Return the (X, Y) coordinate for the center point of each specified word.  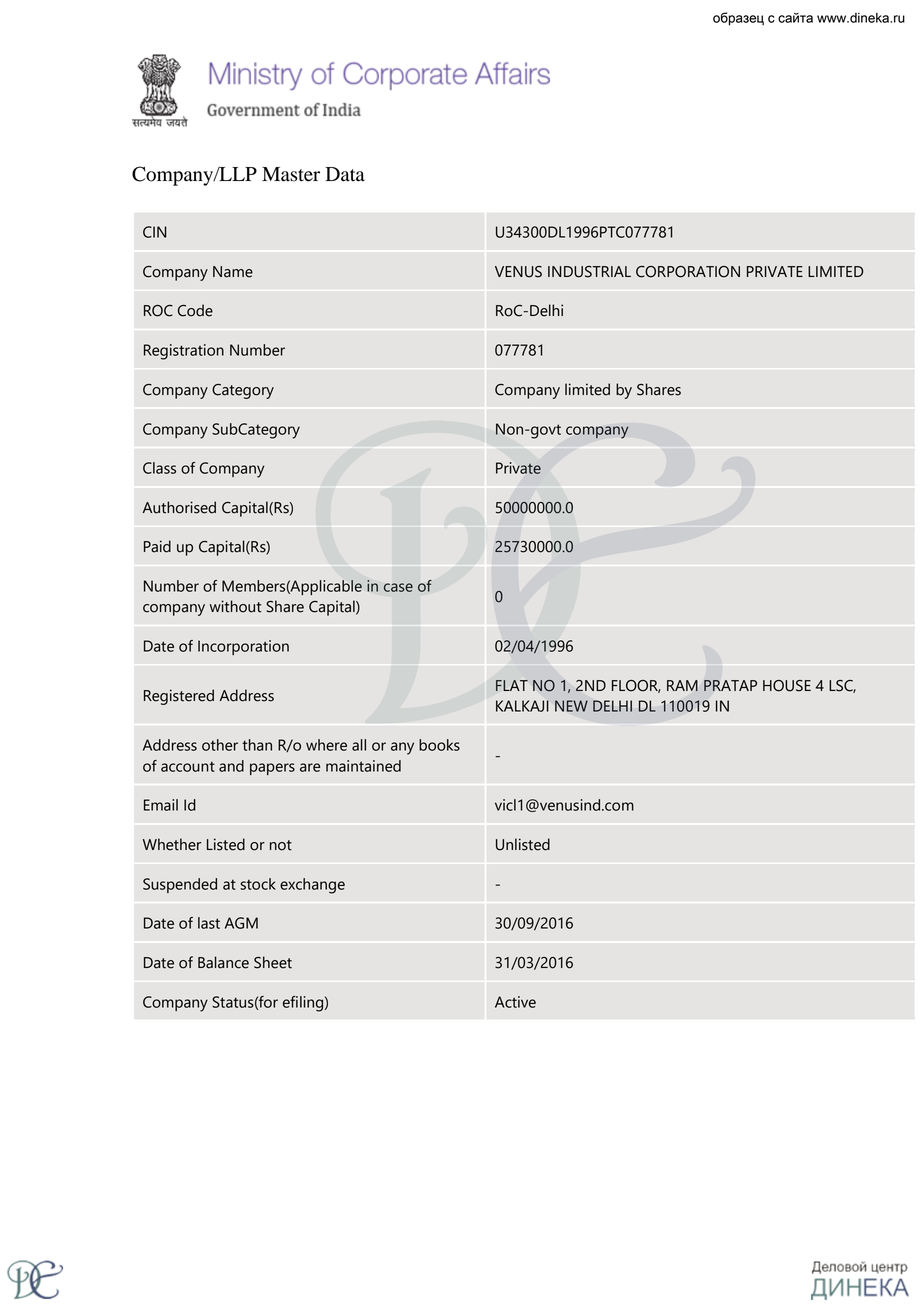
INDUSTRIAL (589, 272)
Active (515, 1002)
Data (345, 174)
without (235, 606)
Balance (223, 962)
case (398, 587)
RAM (682, 685)
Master (291, 174)
